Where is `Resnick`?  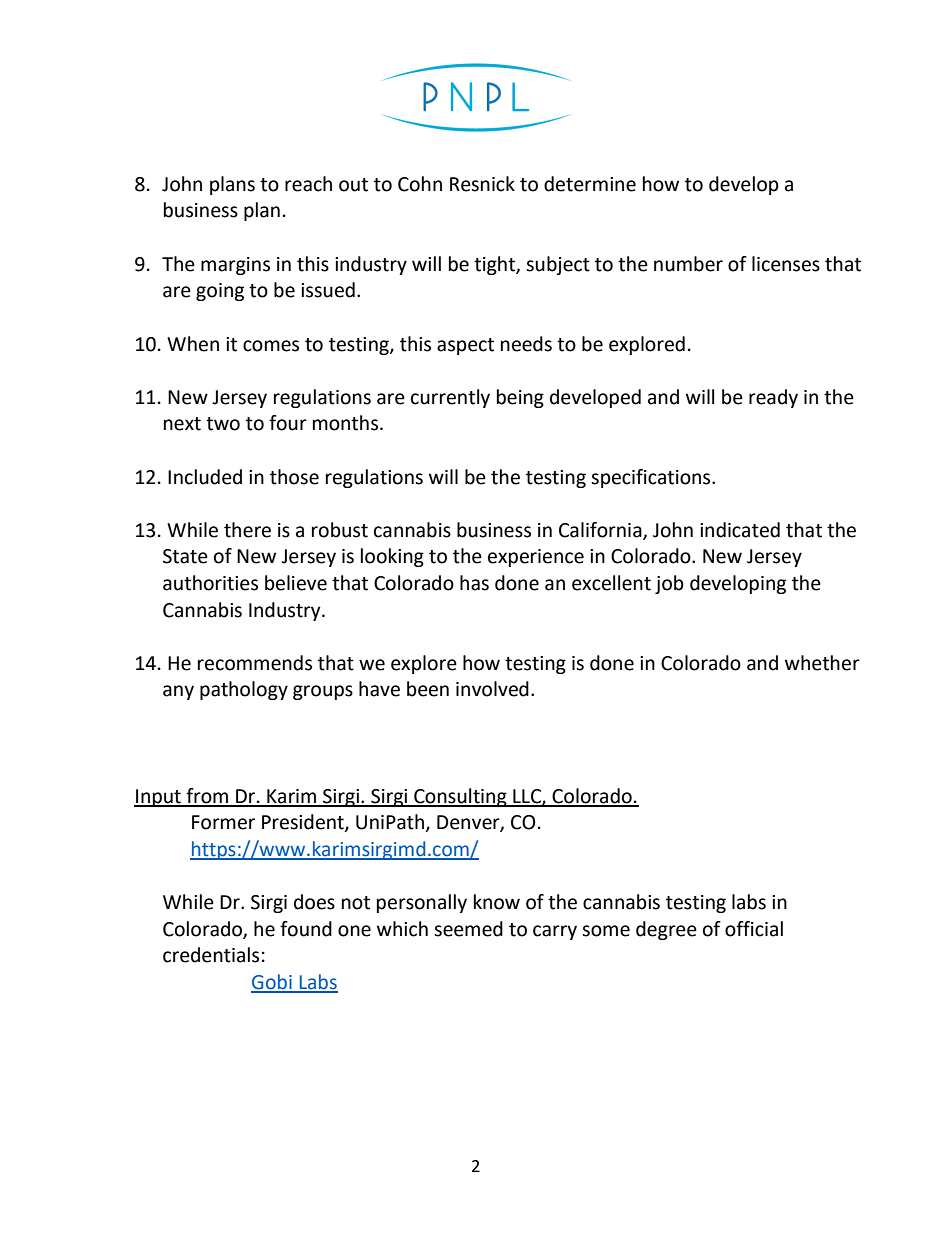
Resnick is located at coordinates (482, 184).
